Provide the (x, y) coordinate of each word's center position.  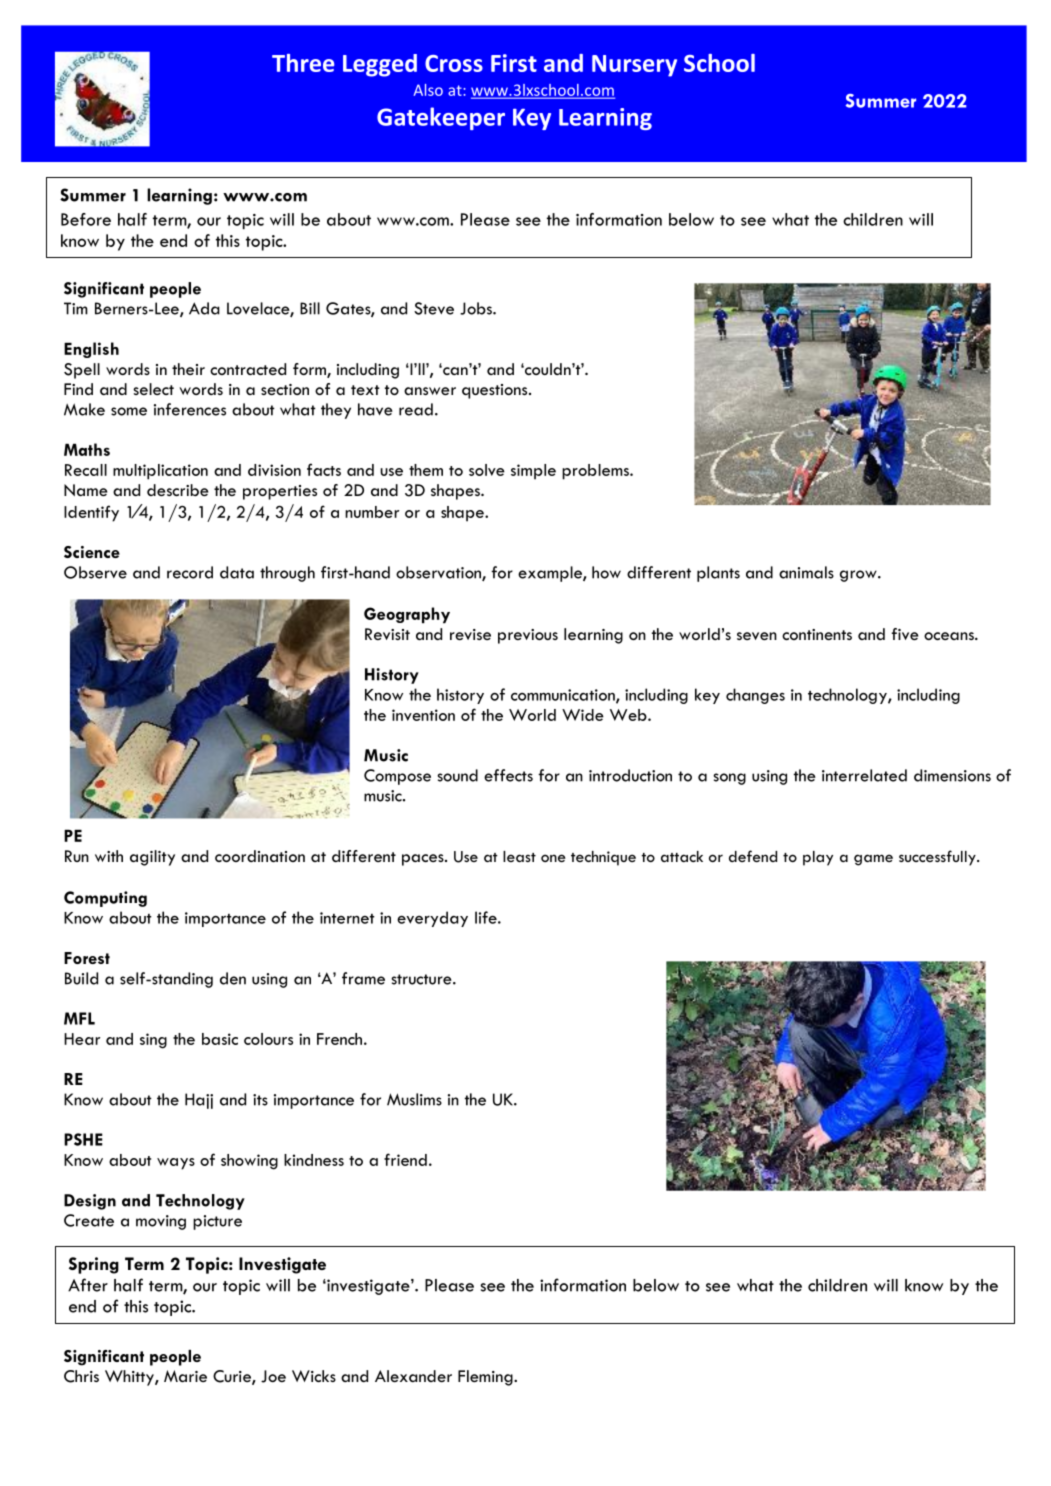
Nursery (634, 66)
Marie (185, 1376)
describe (178, 490)
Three (303, 63)
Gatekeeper (441, 118)
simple (533, 472)
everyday (432, 919)
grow (859, 576)
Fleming (486, 1378)
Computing (105, 899)
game (873, 860)
